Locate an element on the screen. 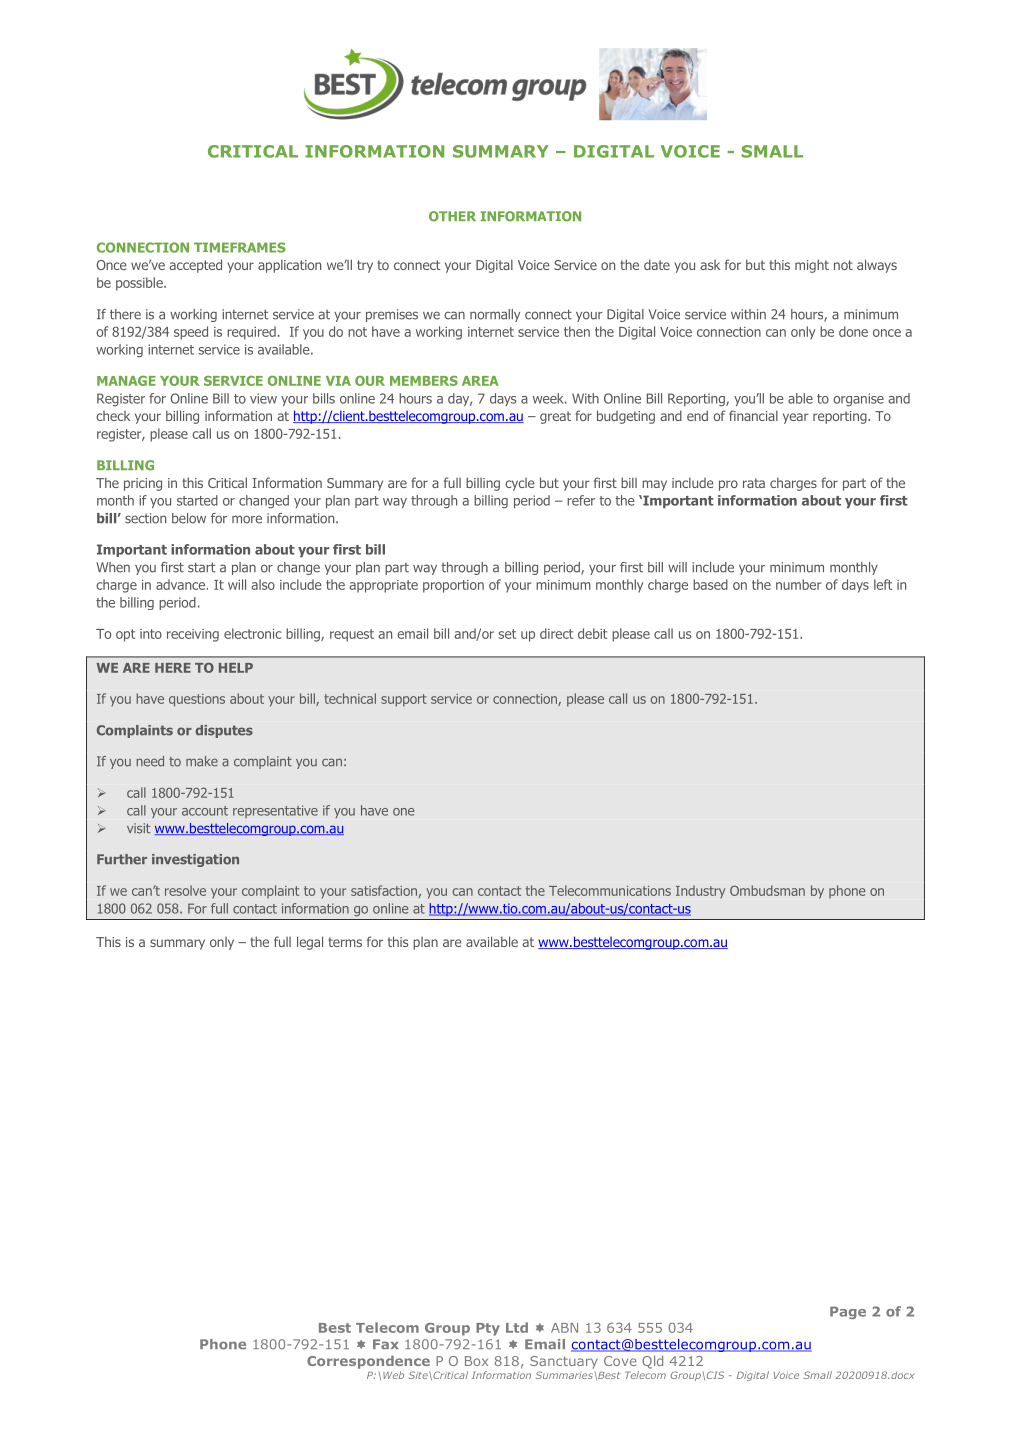 The height and width of the screenshot is (1429, 1011). OTHER is located at coordinates (452, 216).
